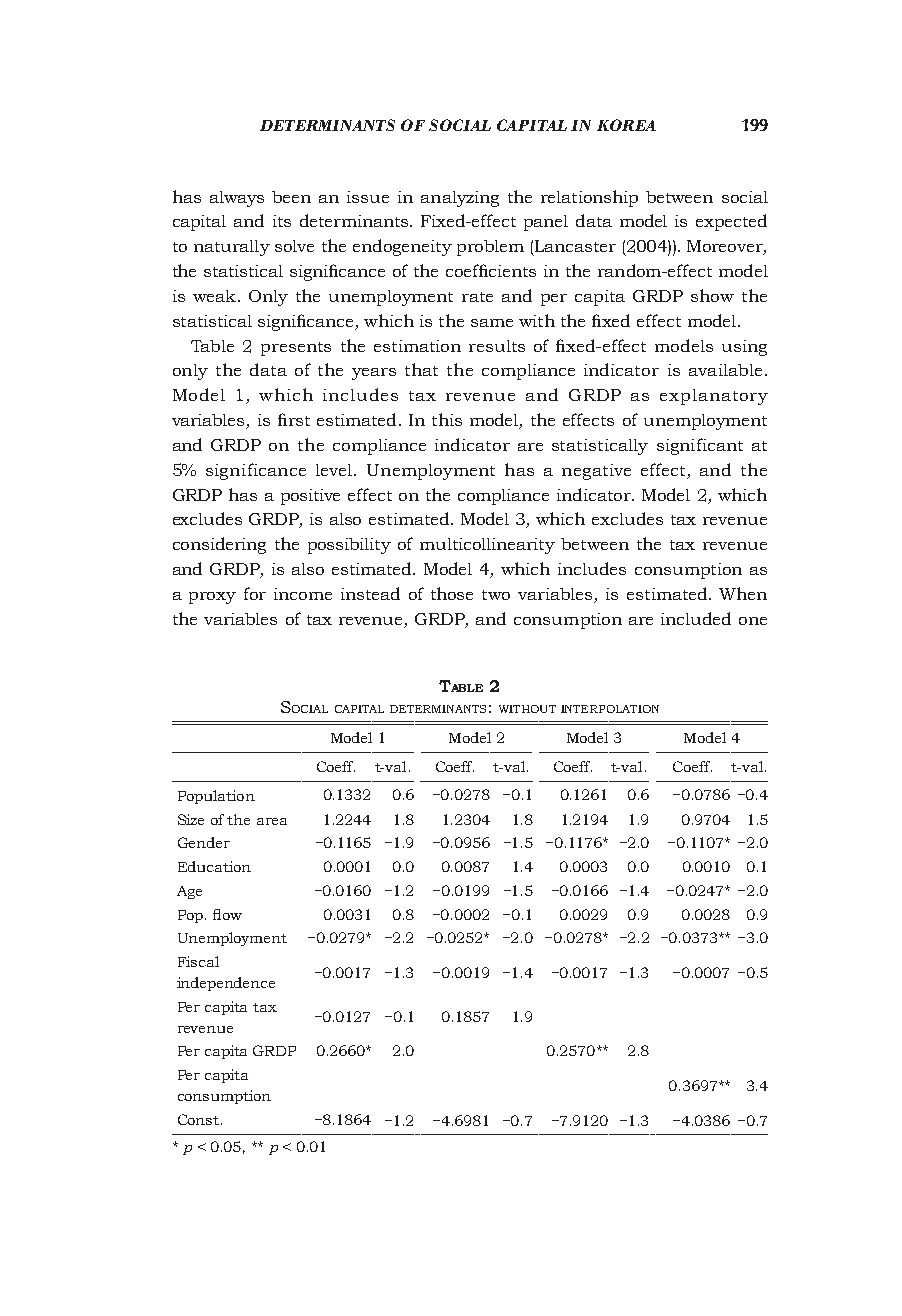 The height and width of the screenshot is (1316, 902). Describe the element at coordinates (610, 709) in the screenshot. I see `interpolation` at that location.
